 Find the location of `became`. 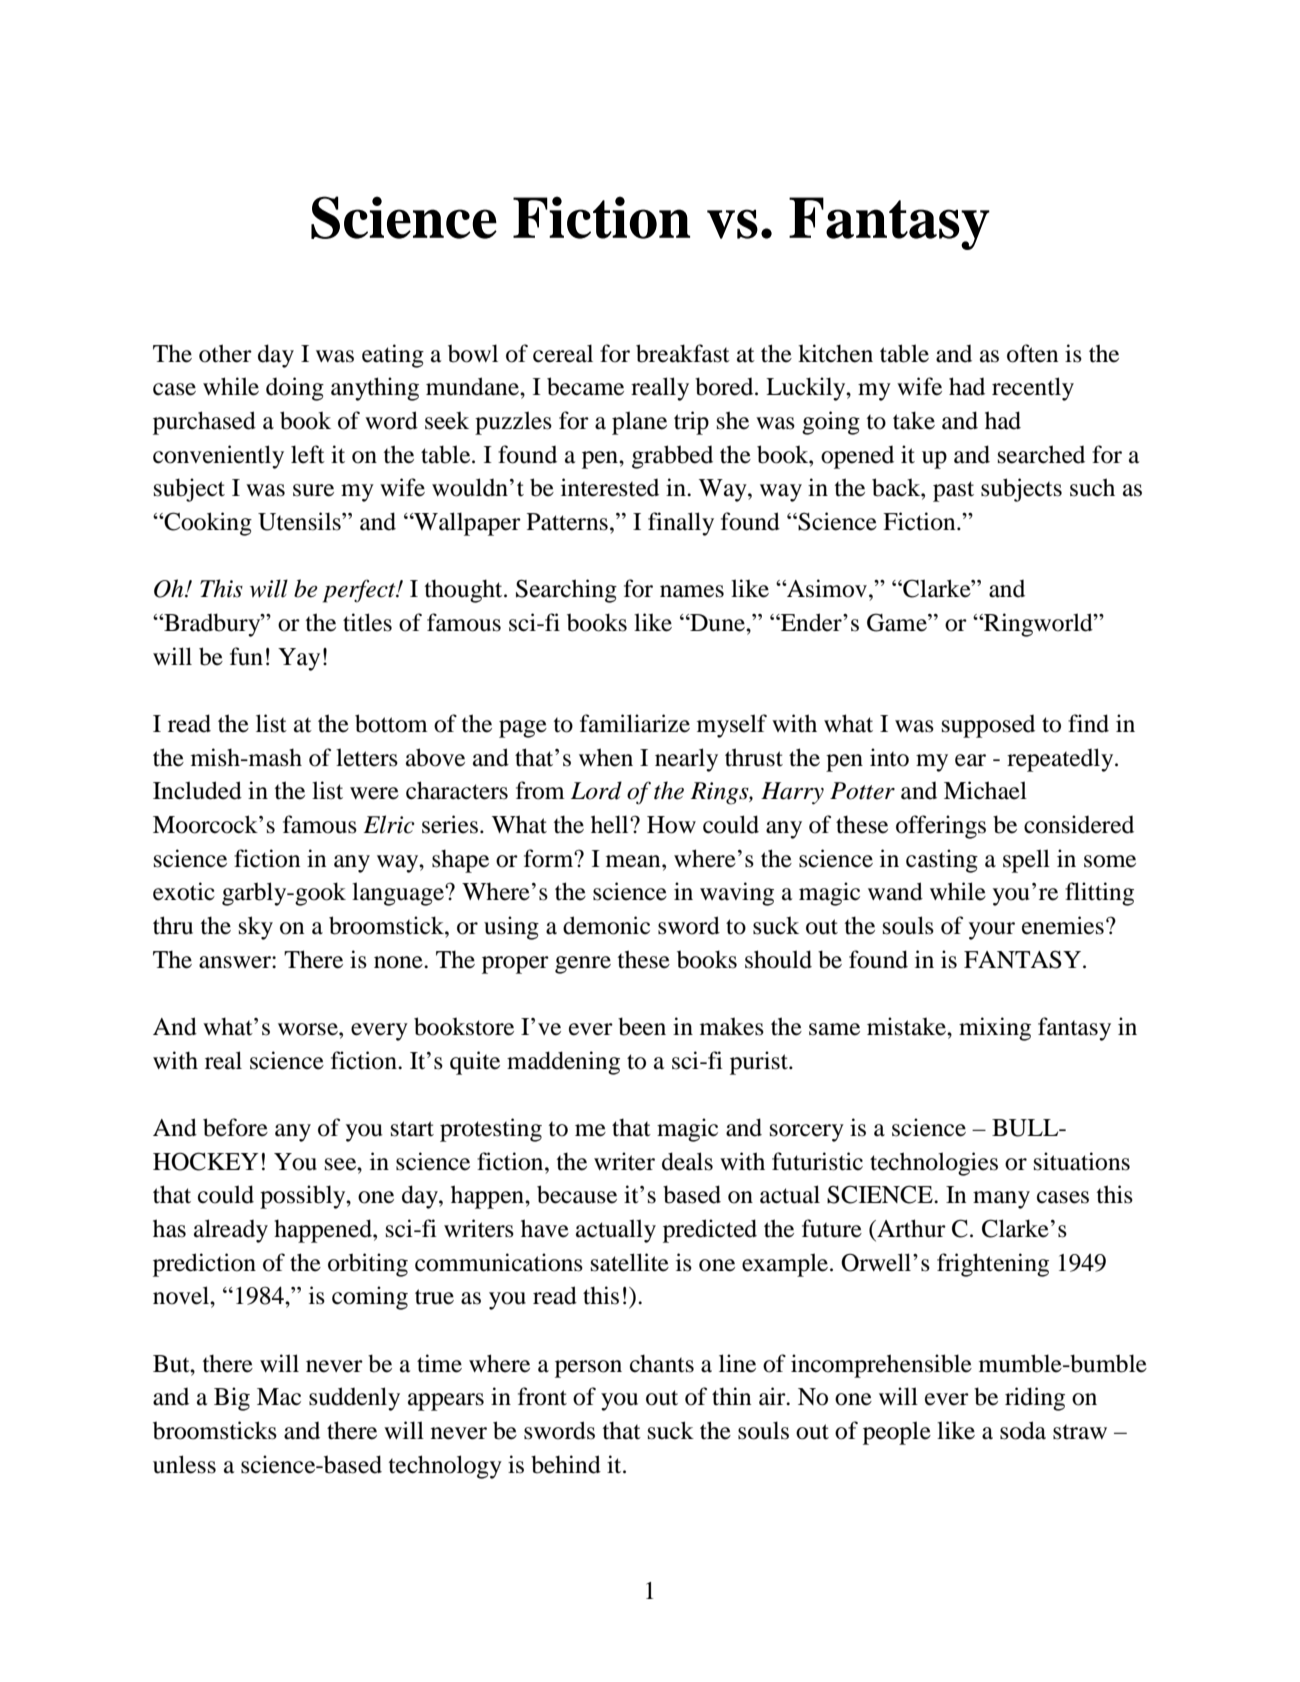

became is located at coordinates (585, 386).
